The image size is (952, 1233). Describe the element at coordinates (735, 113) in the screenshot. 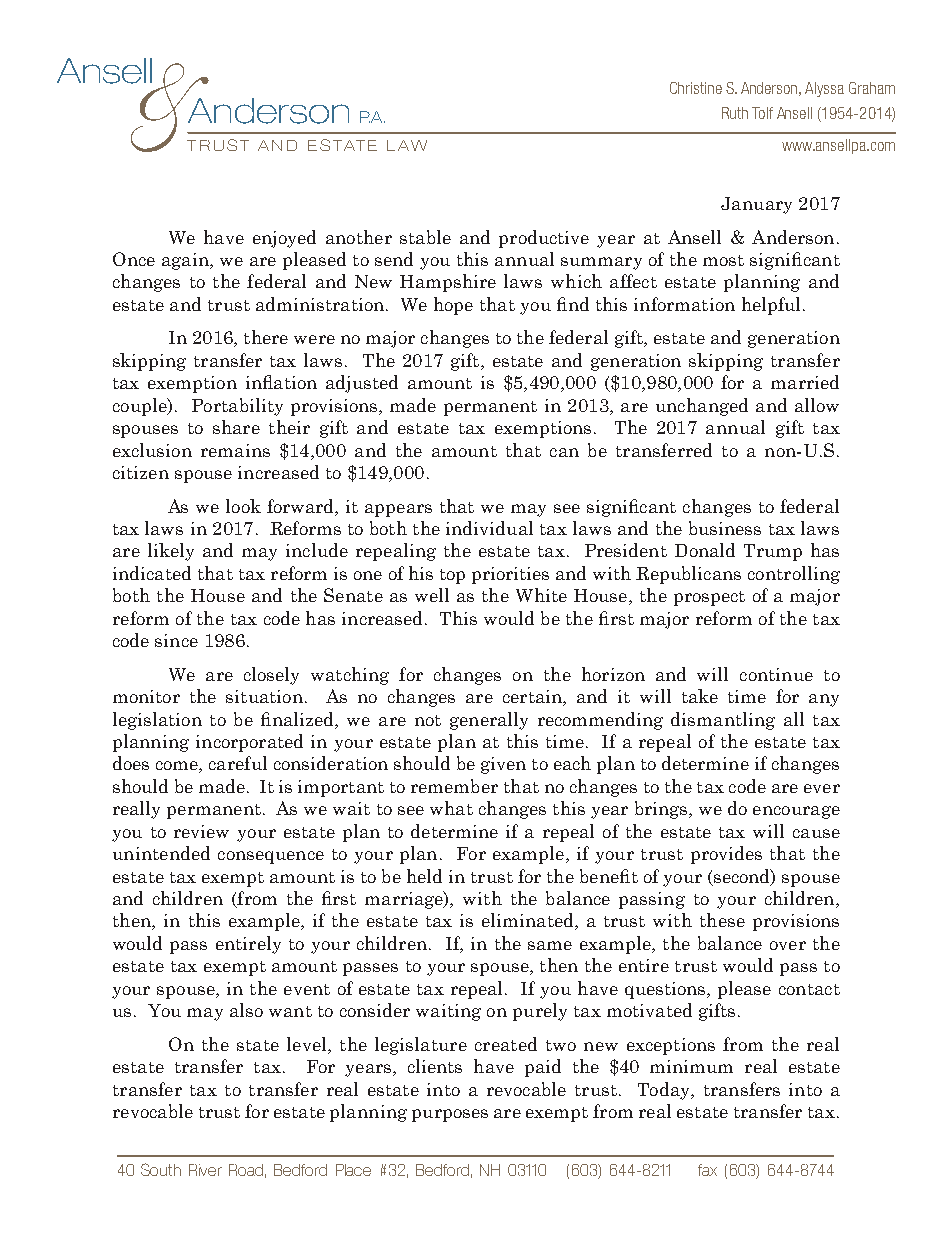

I see `Ruth` at that location.
